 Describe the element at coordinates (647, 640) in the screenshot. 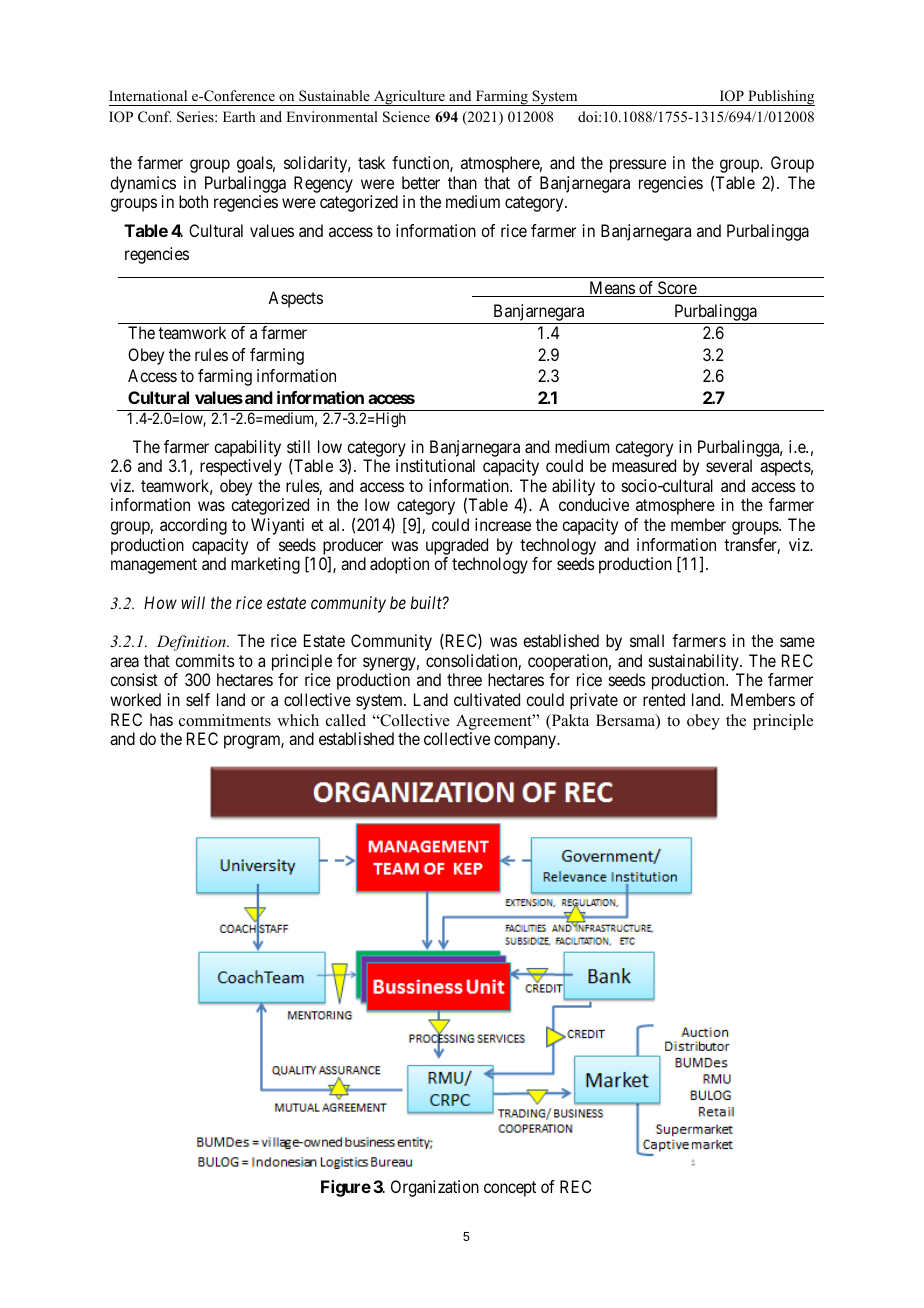

I see `small` at that location.
